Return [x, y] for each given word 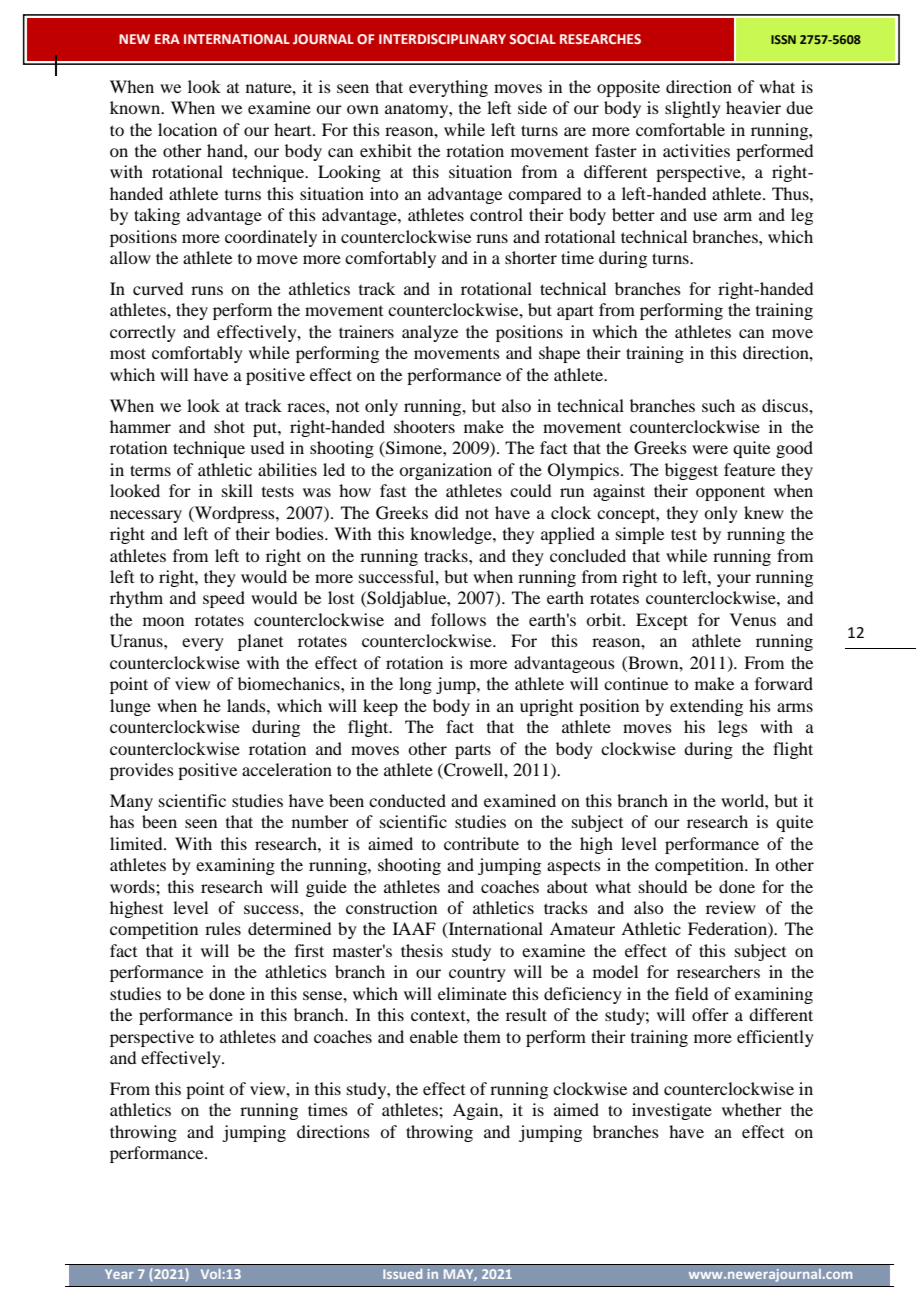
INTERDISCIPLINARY [442, 39]
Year [119, 1274]
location [187, 129]
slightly [693, 109]
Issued [402, 1274]
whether [752, 1109]
